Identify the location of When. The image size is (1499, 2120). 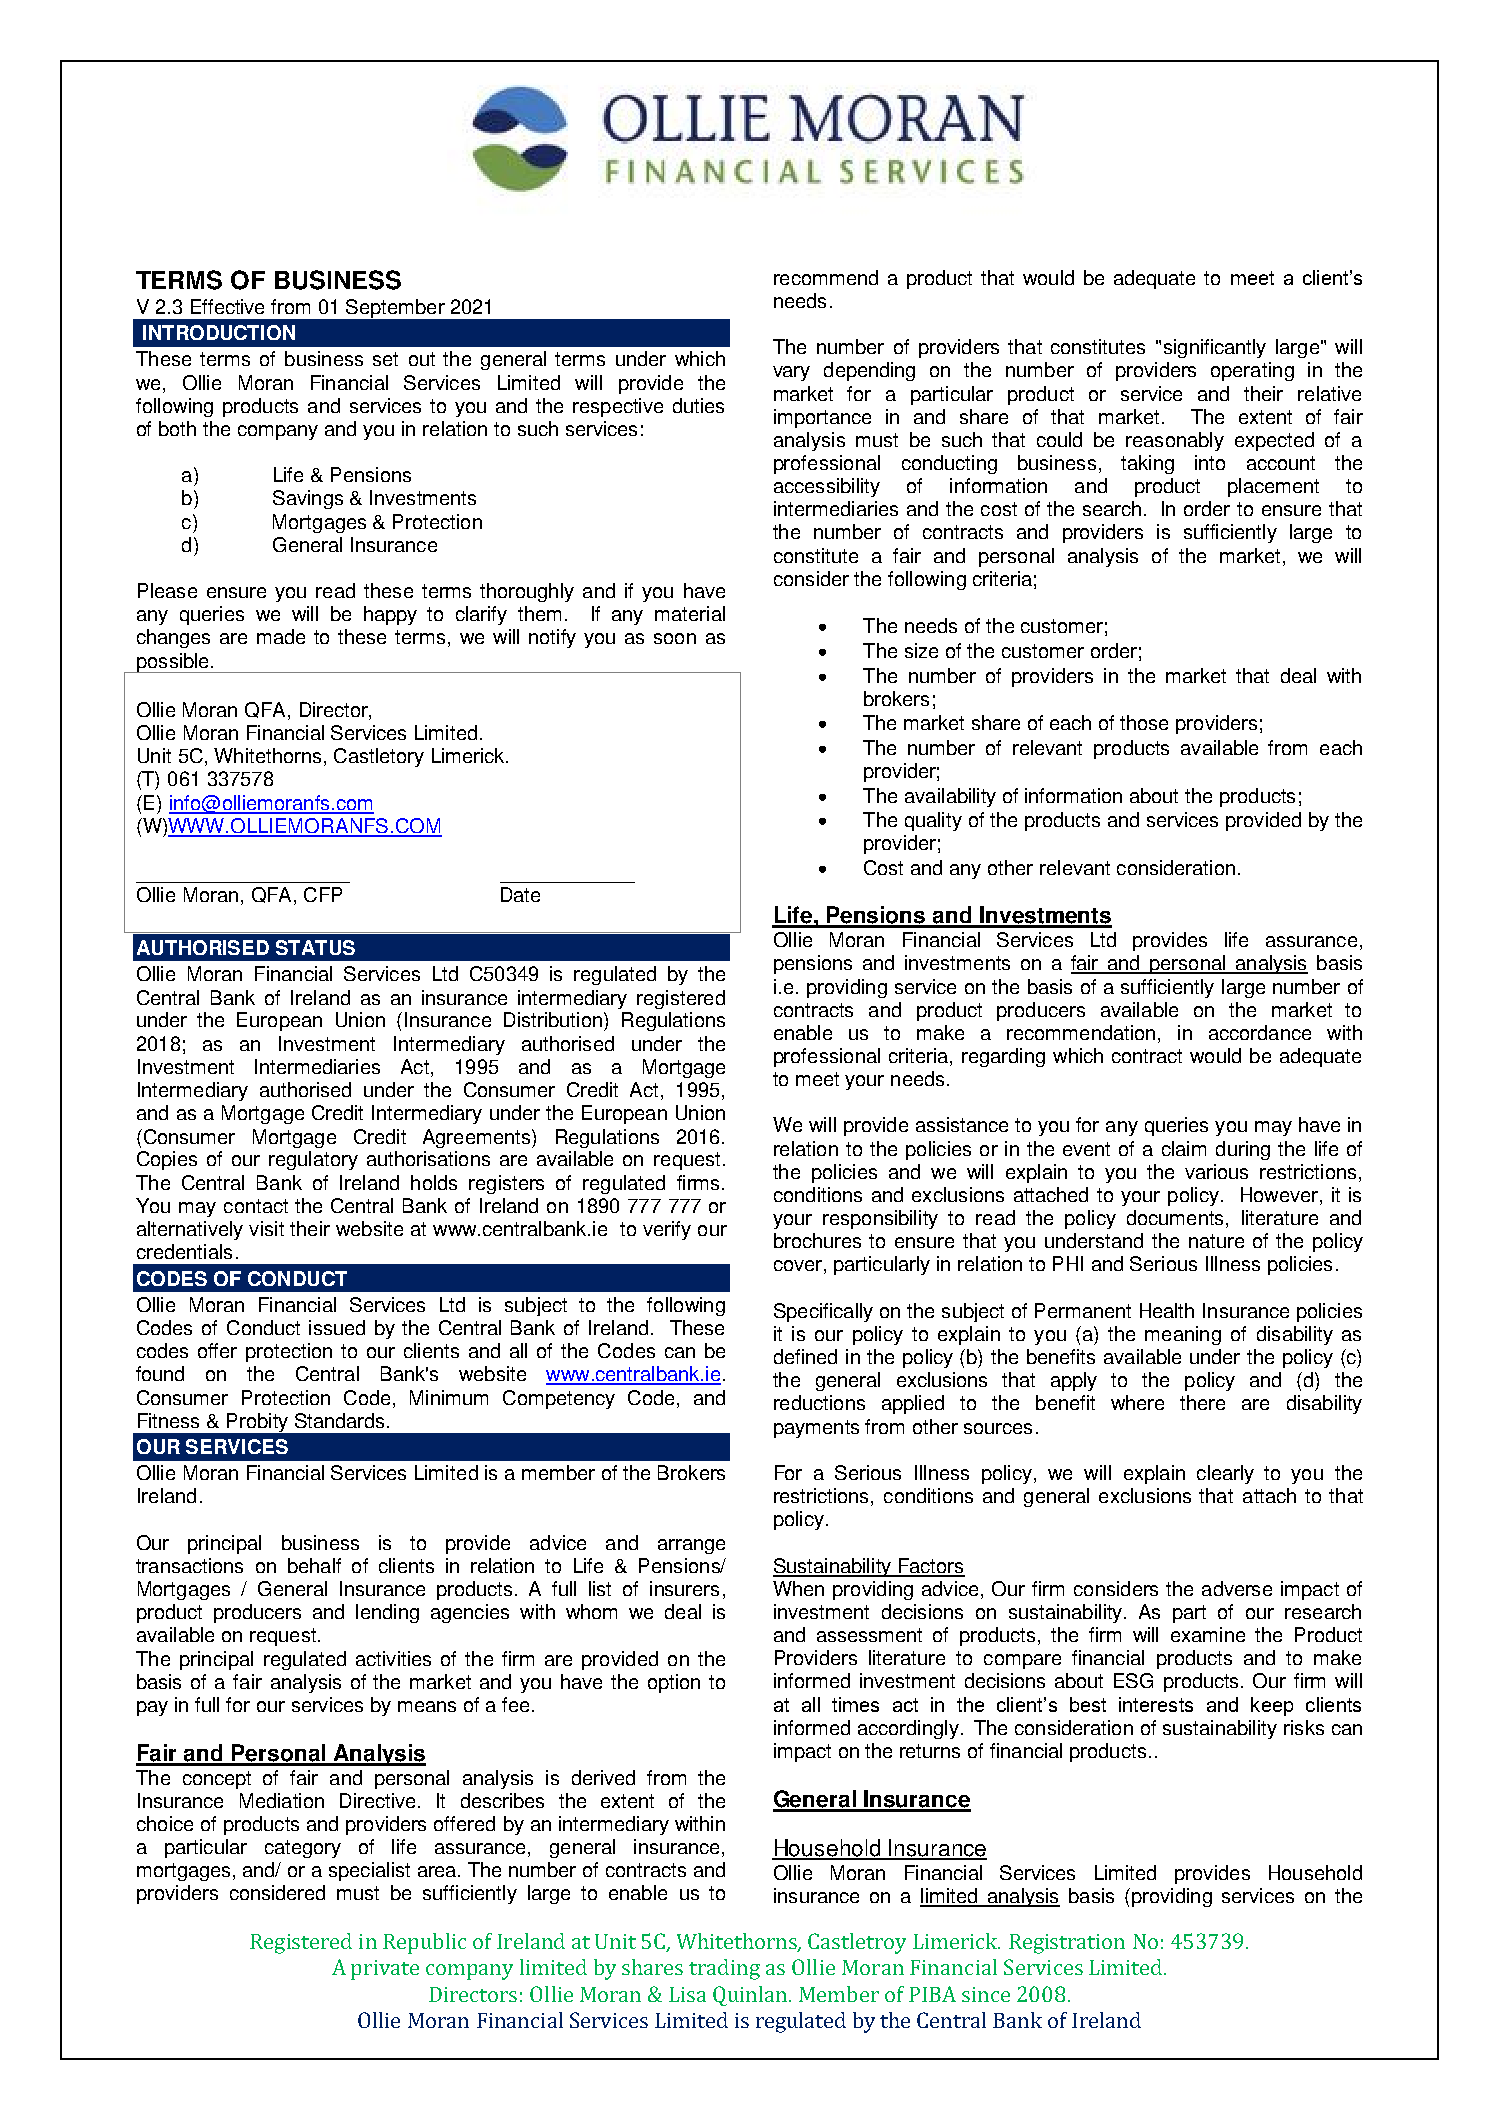
(798, 1588).
